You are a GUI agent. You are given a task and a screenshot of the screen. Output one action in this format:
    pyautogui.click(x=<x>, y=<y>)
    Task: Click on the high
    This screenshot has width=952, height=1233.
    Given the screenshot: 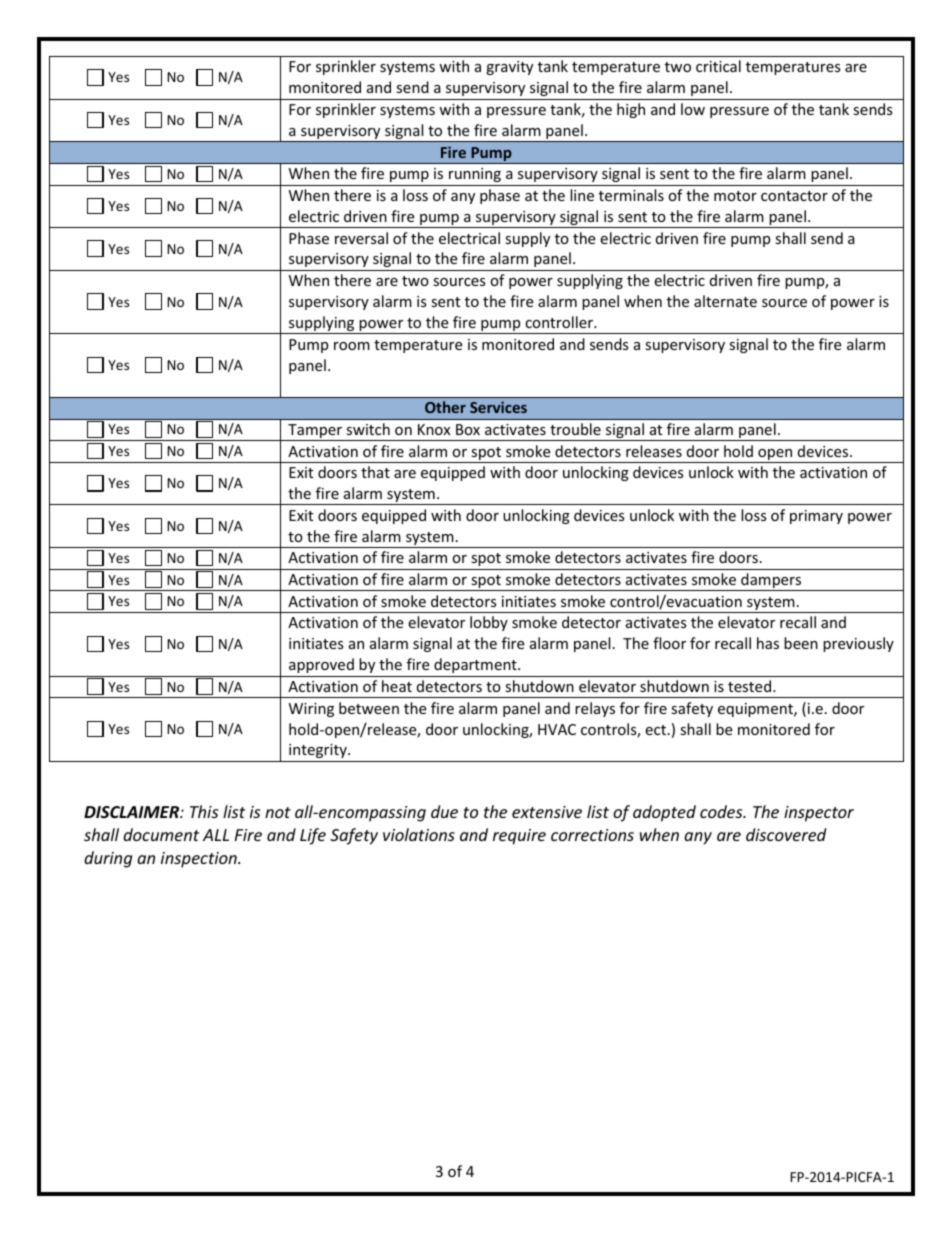 What is the action you would take?
    pyautogui.click(x=631, y=110)
